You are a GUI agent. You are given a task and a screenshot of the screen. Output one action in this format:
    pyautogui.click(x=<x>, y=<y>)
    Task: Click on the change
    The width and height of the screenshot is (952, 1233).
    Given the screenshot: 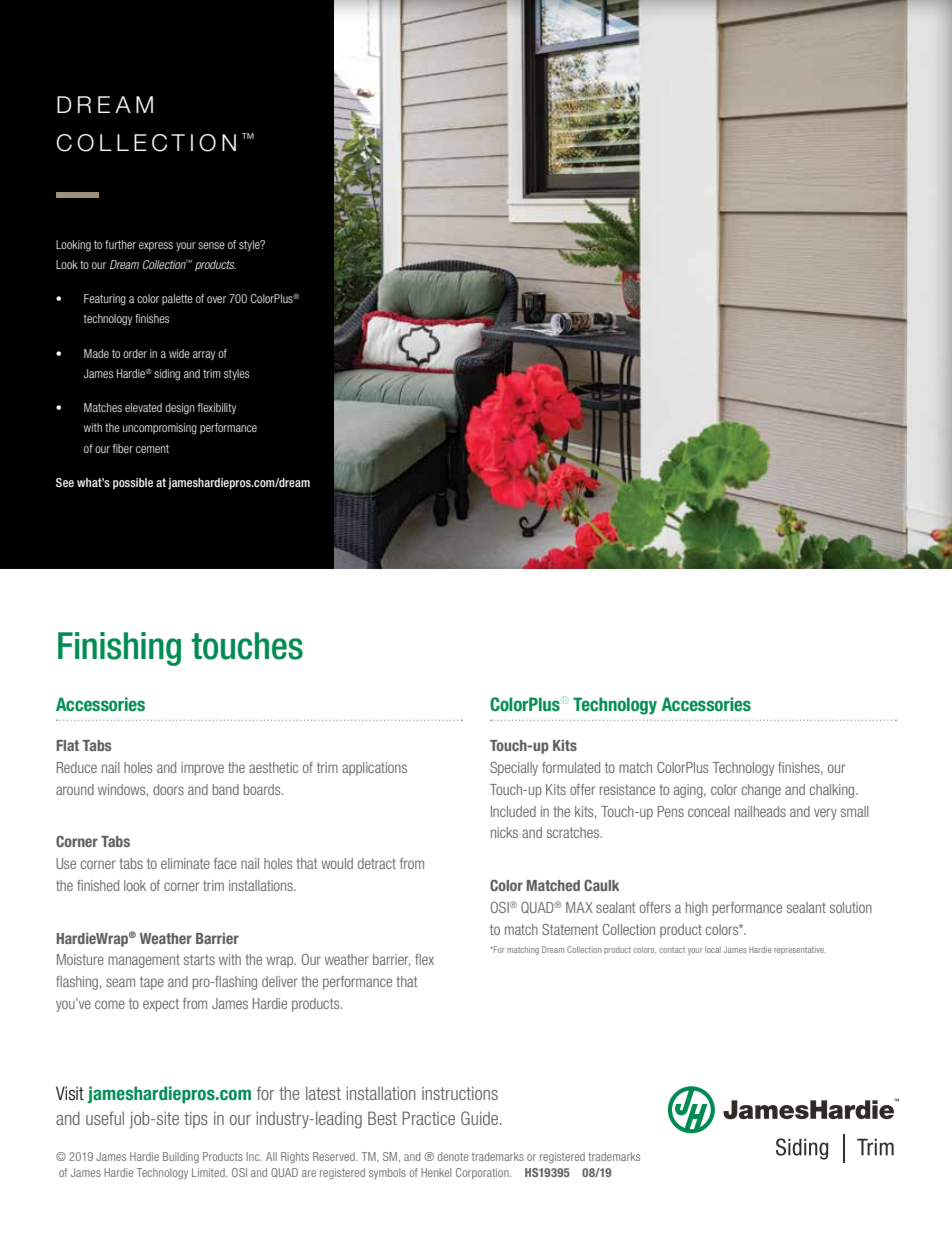 What is the action you would take?
    pyautogui.click(x=761, y=791)
